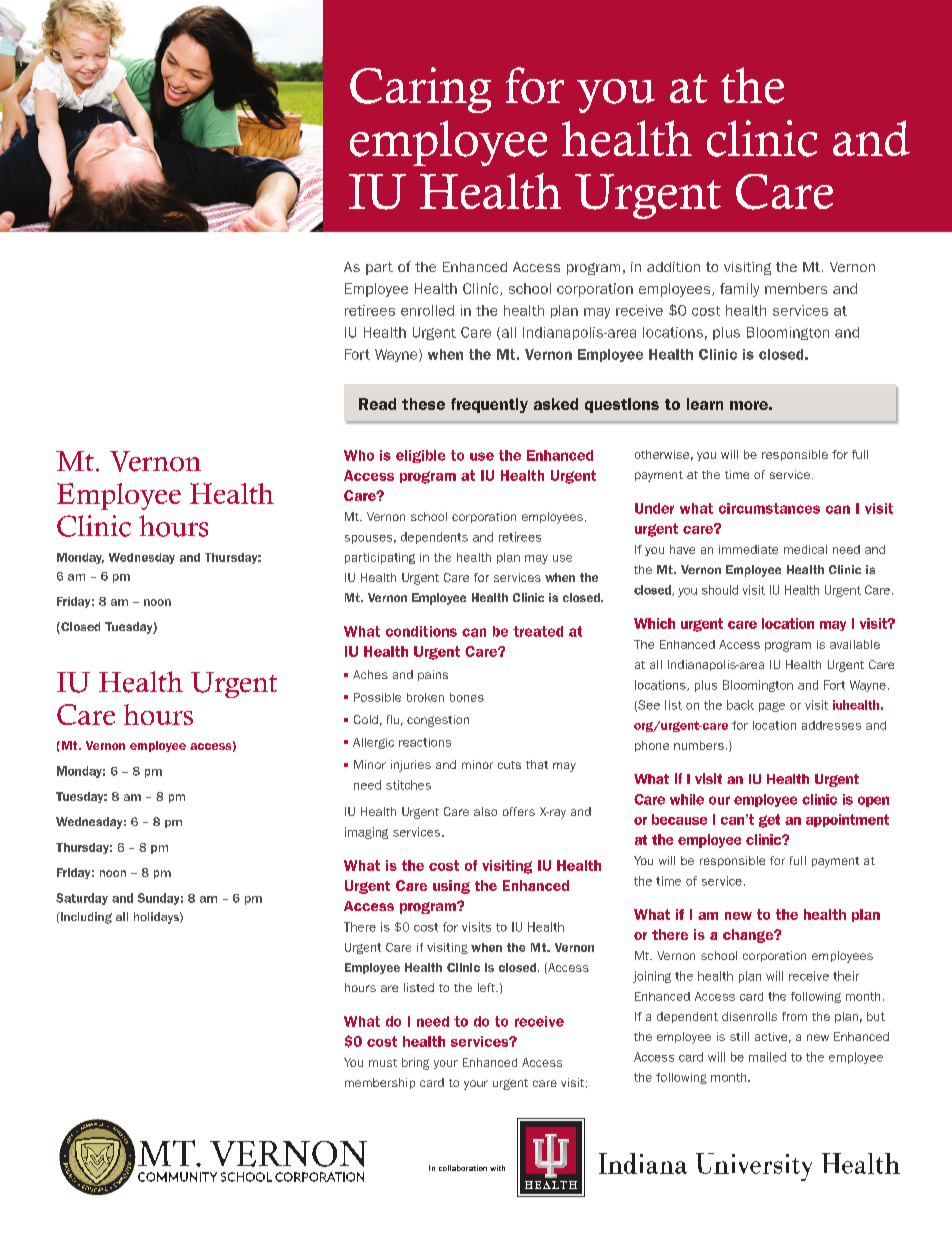 The height and width of the document is (1233, 952). What do you see at coordinates (85, 918) in the document?
I see `Including` at bounding box center [85, 918].
